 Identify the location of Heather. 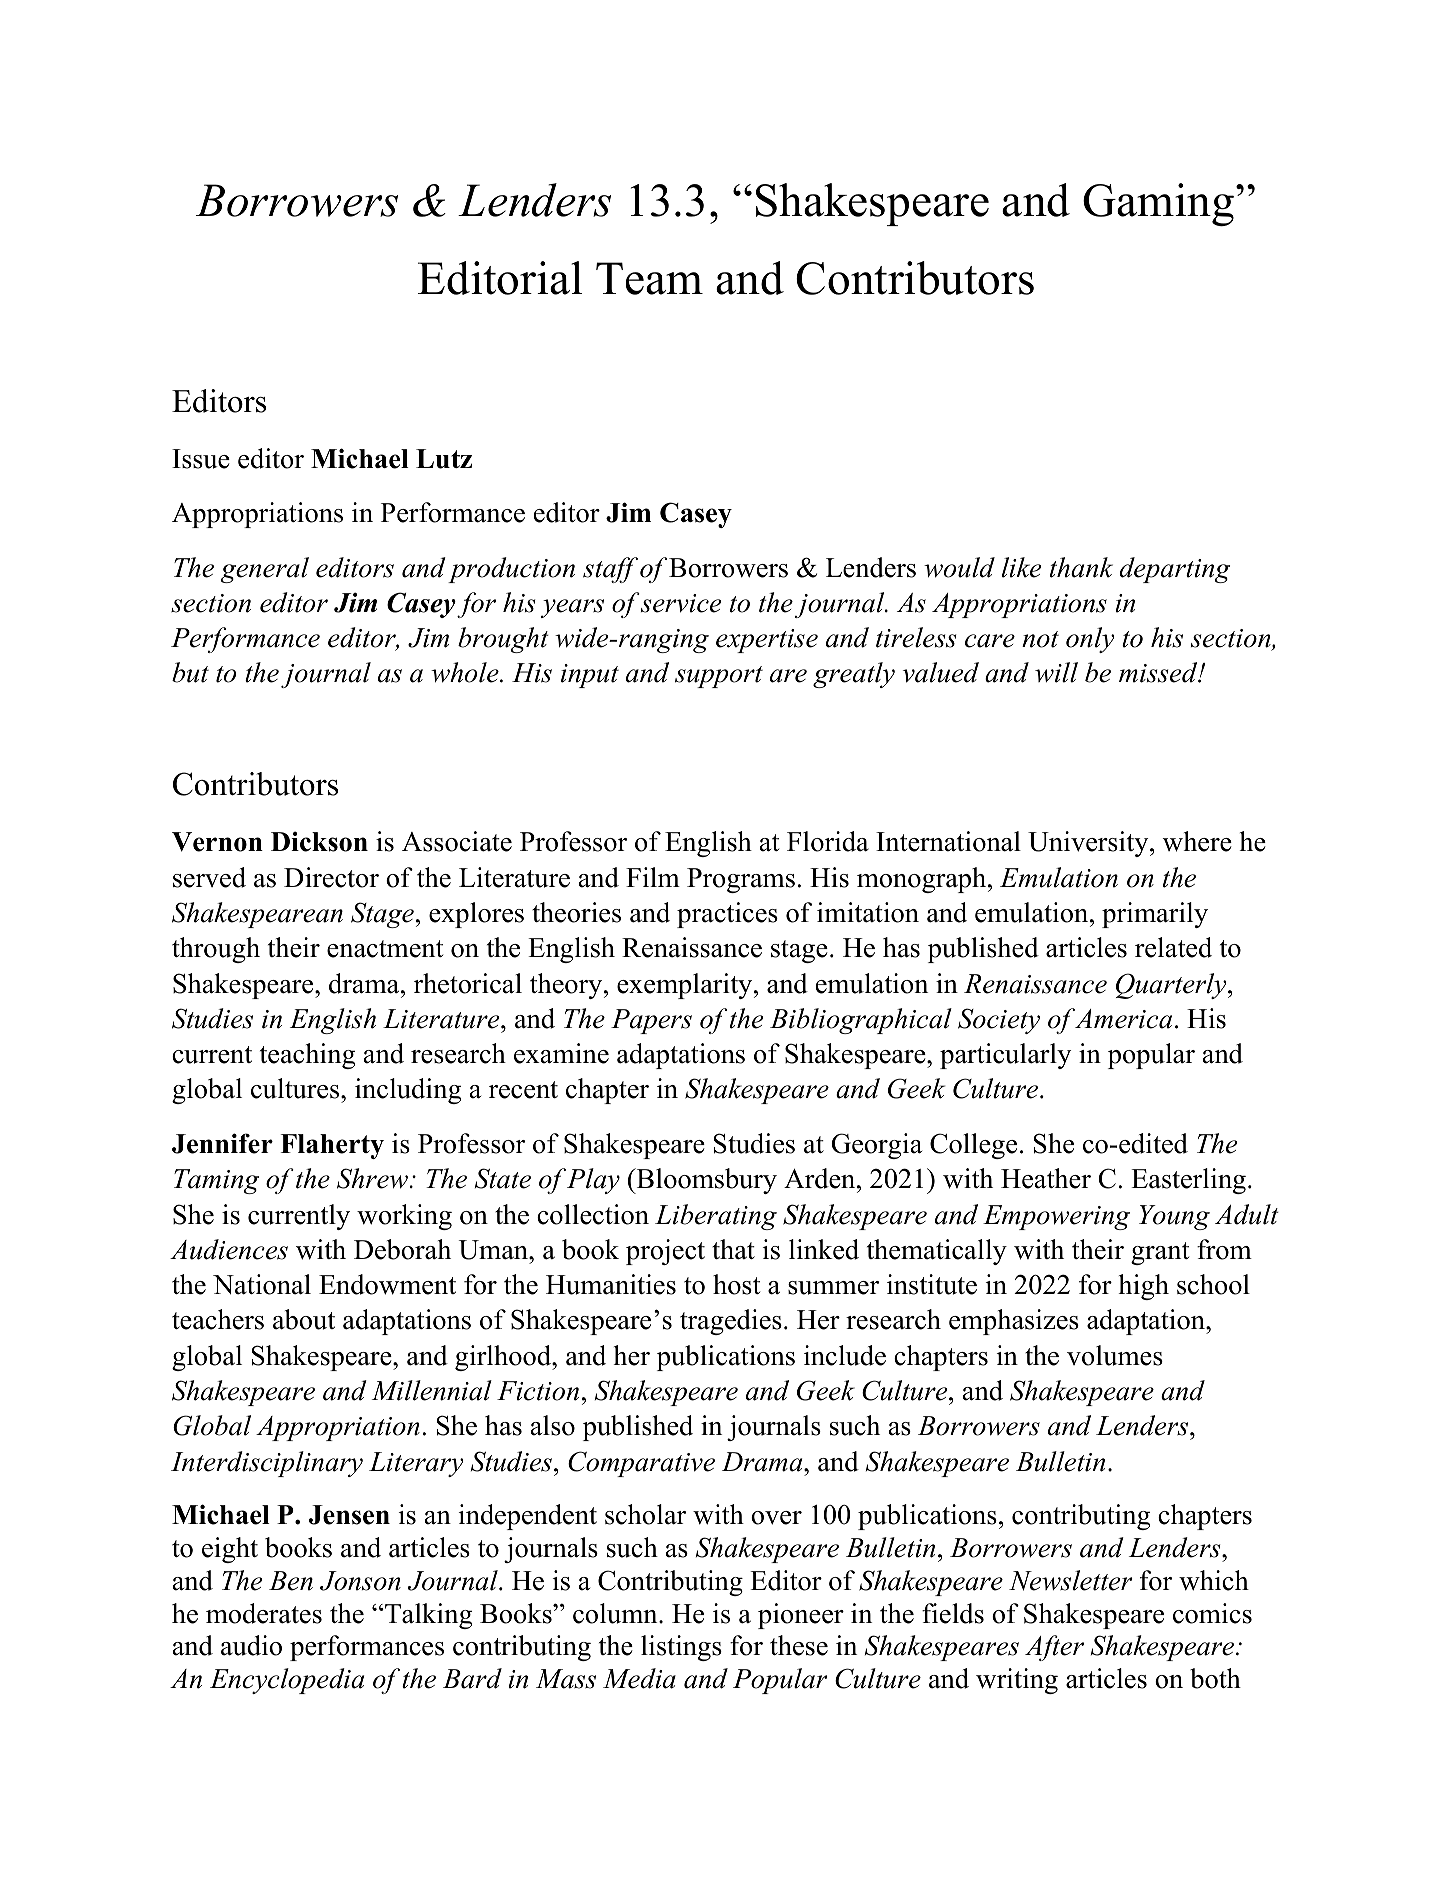
(1046, 1178).
